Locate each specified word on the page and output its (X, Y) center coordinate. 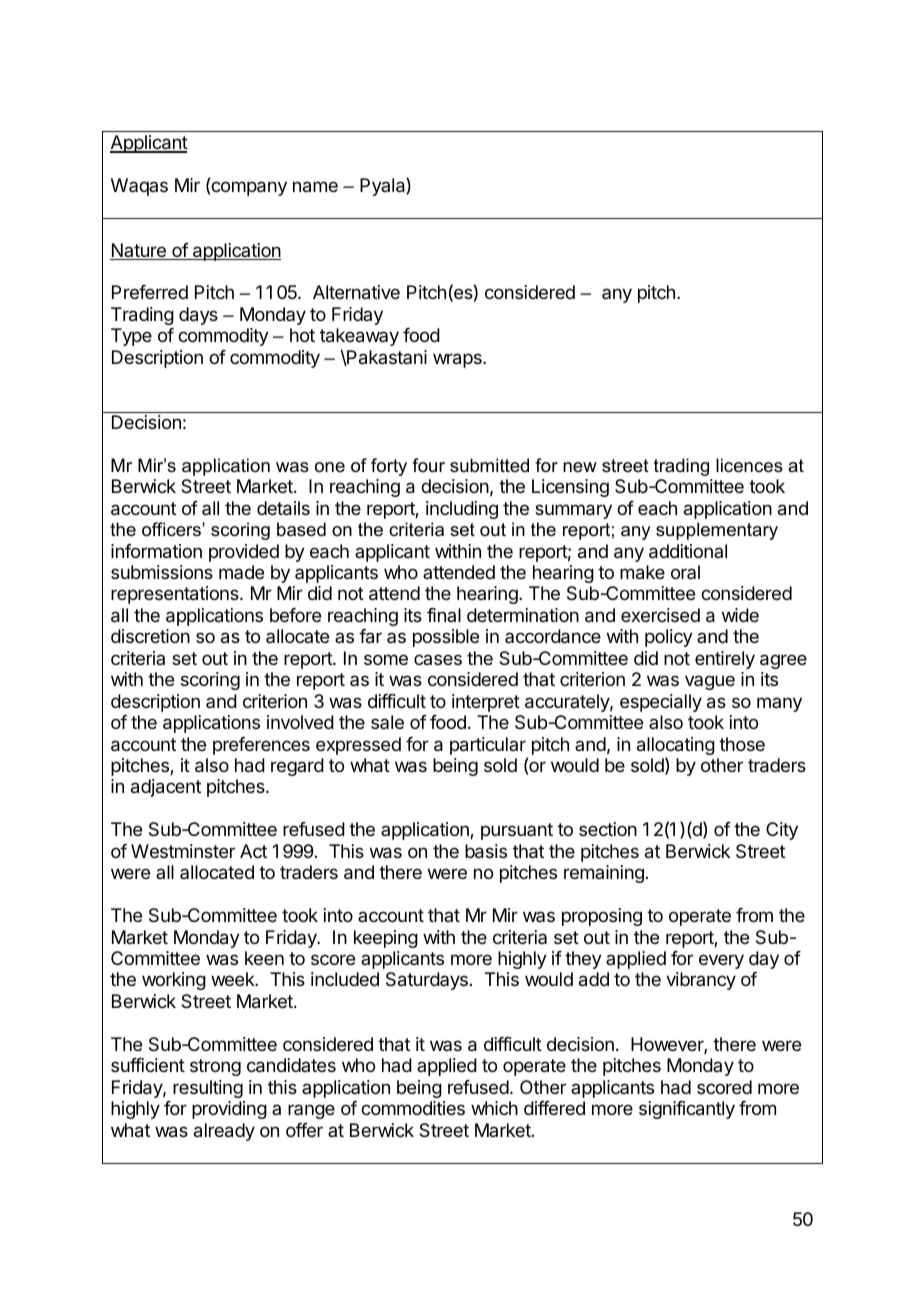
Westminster (183, 851)
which (494, 1108)
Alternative (356, 292)
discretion (150, 636)
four (428, 465)
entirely (725, 660)
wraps (458, 360)
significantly (687, 1110)
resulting (208, 1089)
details (283, 508)
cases (438, 659)
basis (486, 851)
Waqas (139, 187)
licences (749, 465)
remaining (604, 874)
